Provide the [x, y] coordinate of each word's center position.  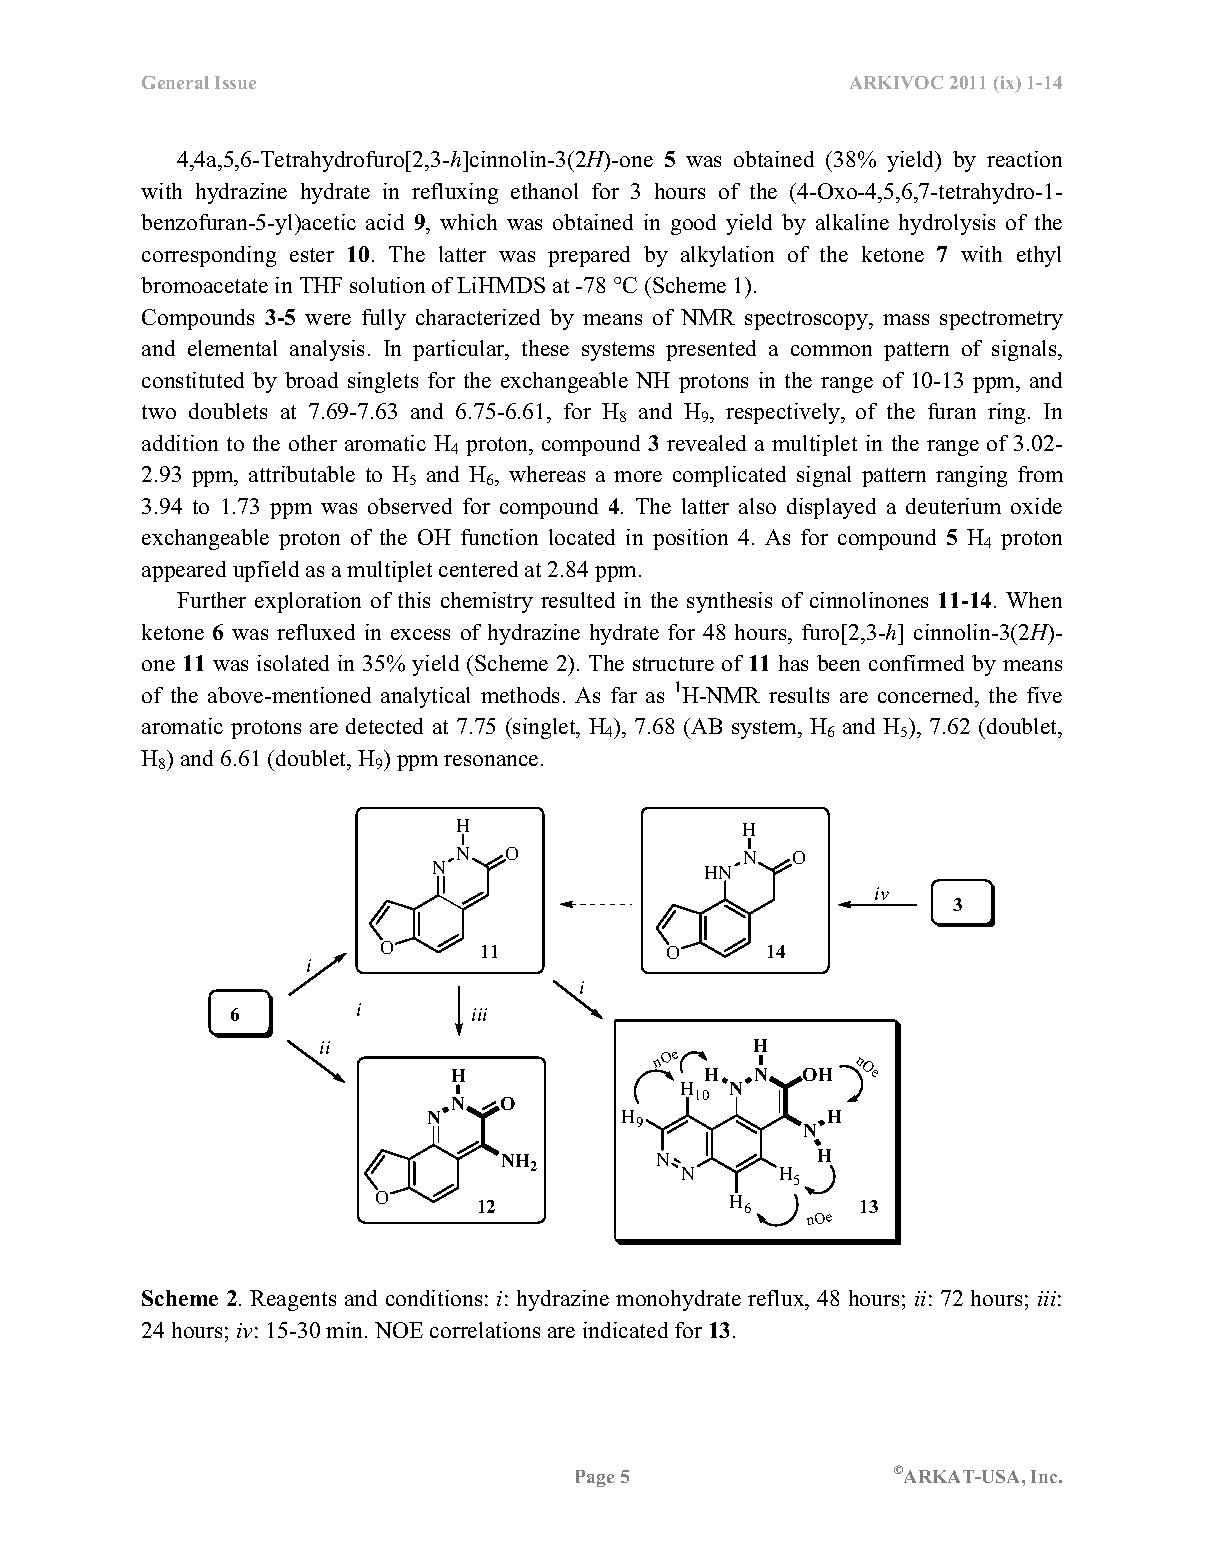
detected [384, 726]
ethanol [544, 191]
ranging [971, 476]
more [638, 476]
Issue [235, 82]
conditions [434, 1298]
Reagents [293, 1300]
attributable [302, 474]
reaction [1024, 159]
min [346, 1330]
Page [595, 1478]
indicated [625, 1330]
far [624, 695]
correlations [485, 1330]
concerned [927, 695]
